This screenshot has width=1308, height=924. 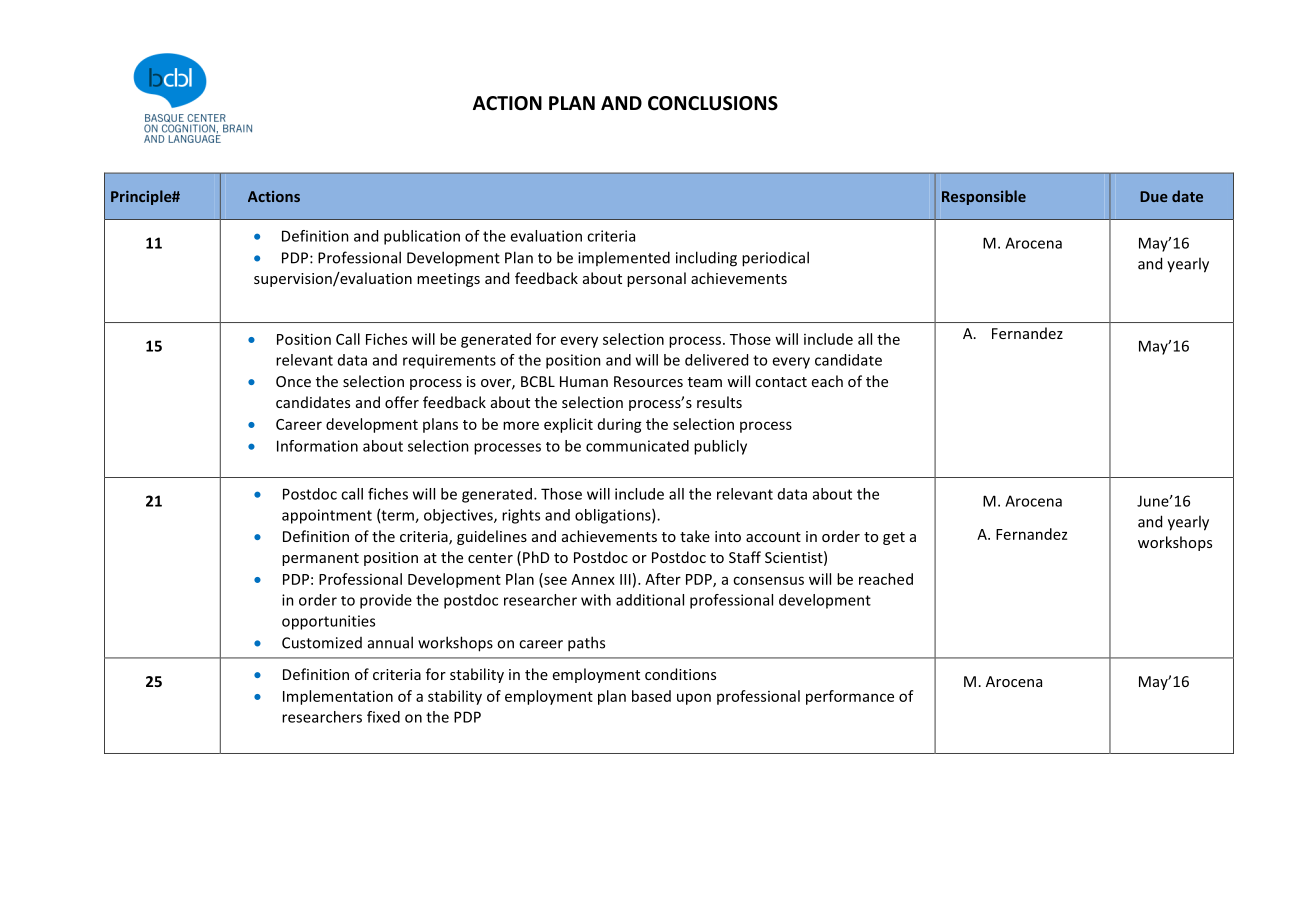 What do you see at coordinates (383, 717) in the screenshot?
I see `fixed` at bounding box center [383, 717].
